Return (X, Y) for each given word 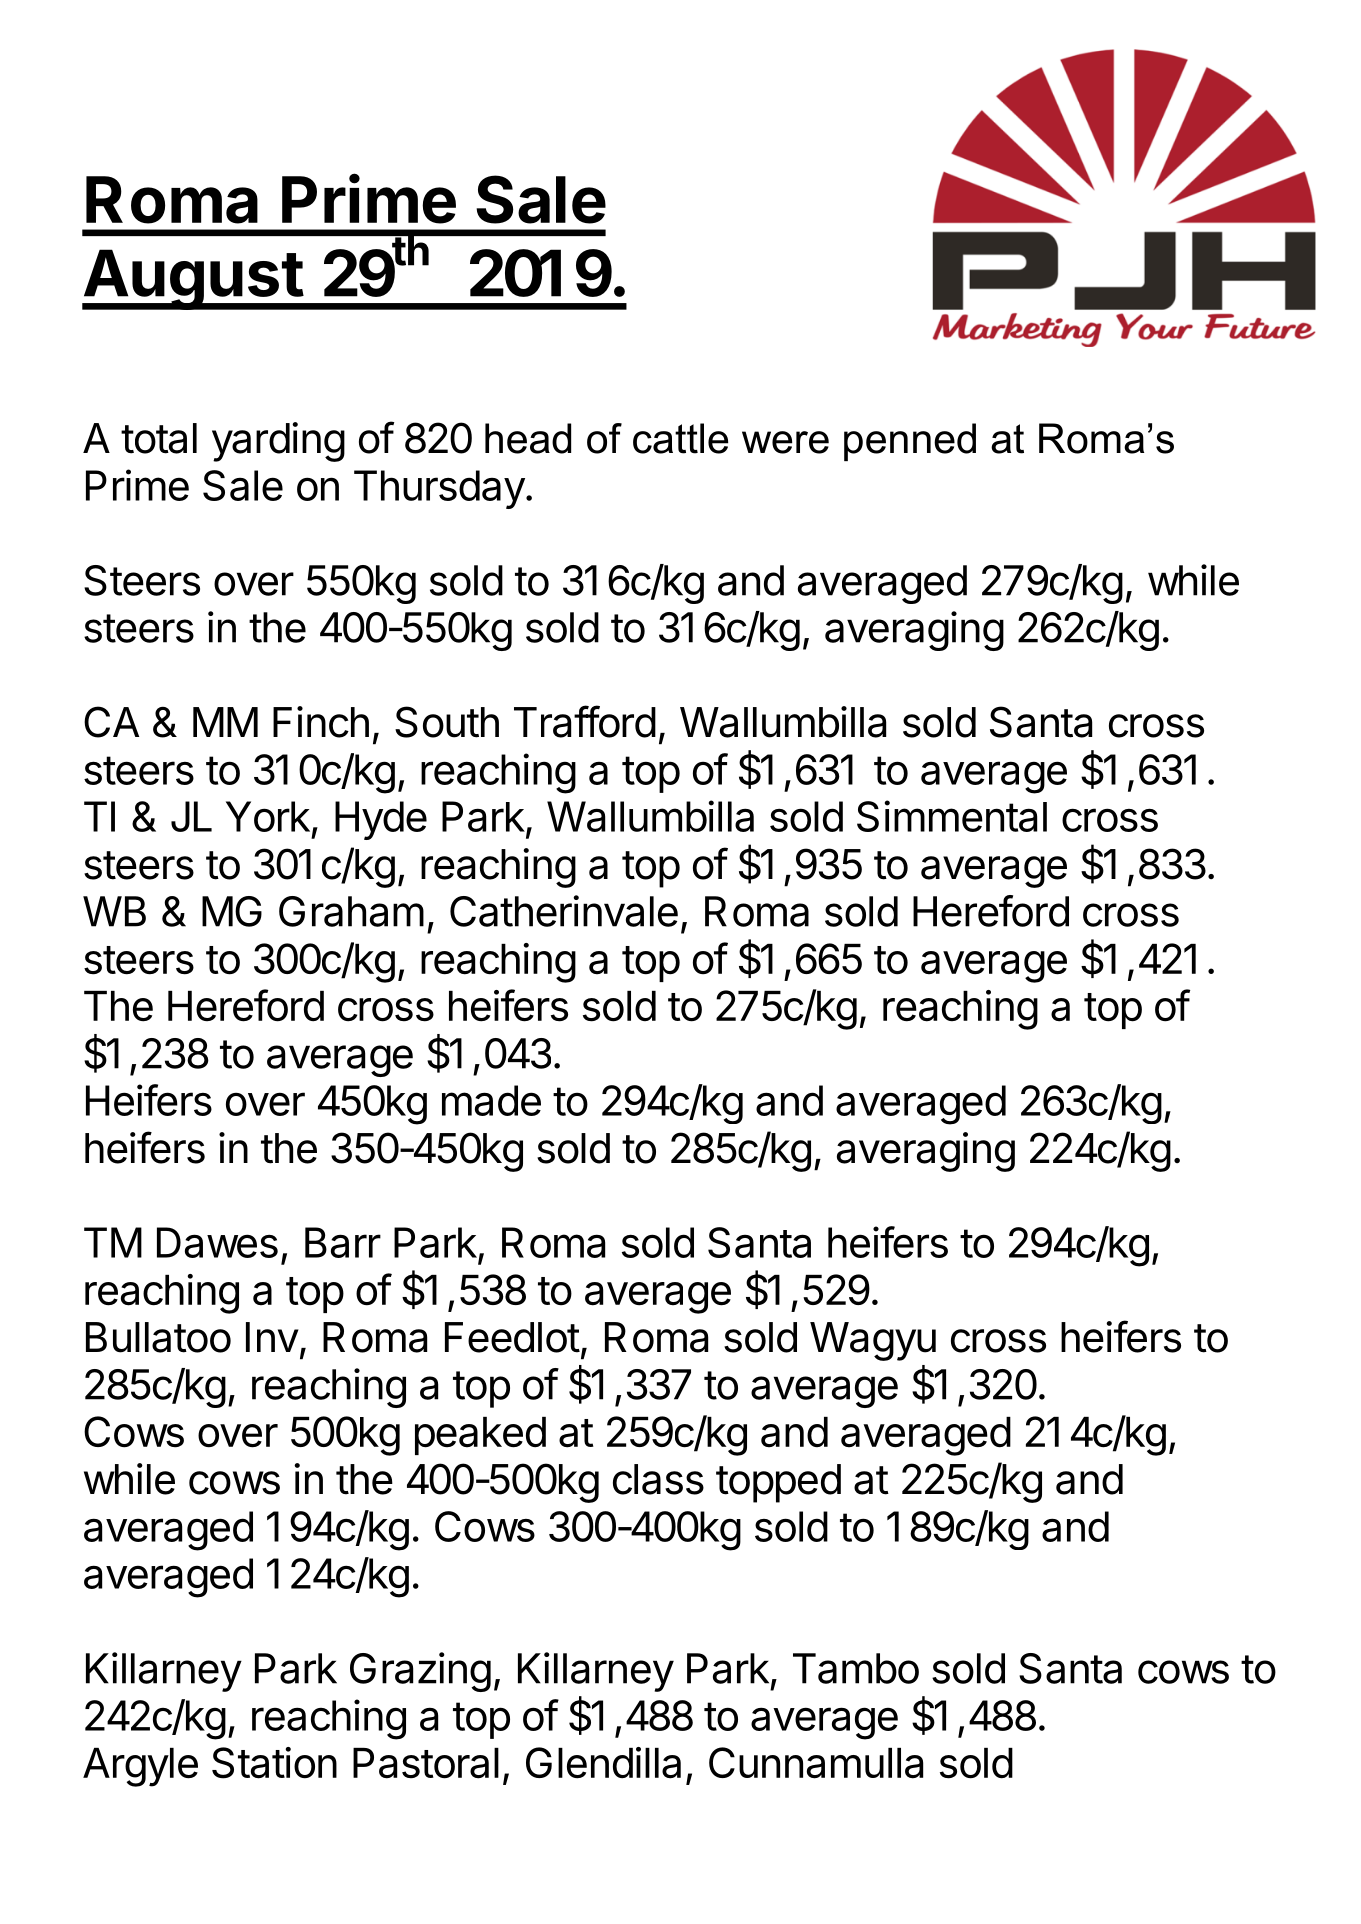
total (159, 438)
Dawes (217, 1242)
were (785, 442)
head (528, 438)
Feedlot (512, 1337)
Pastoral (426, 1763)
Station (274, 1763)
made (491, 1100)
